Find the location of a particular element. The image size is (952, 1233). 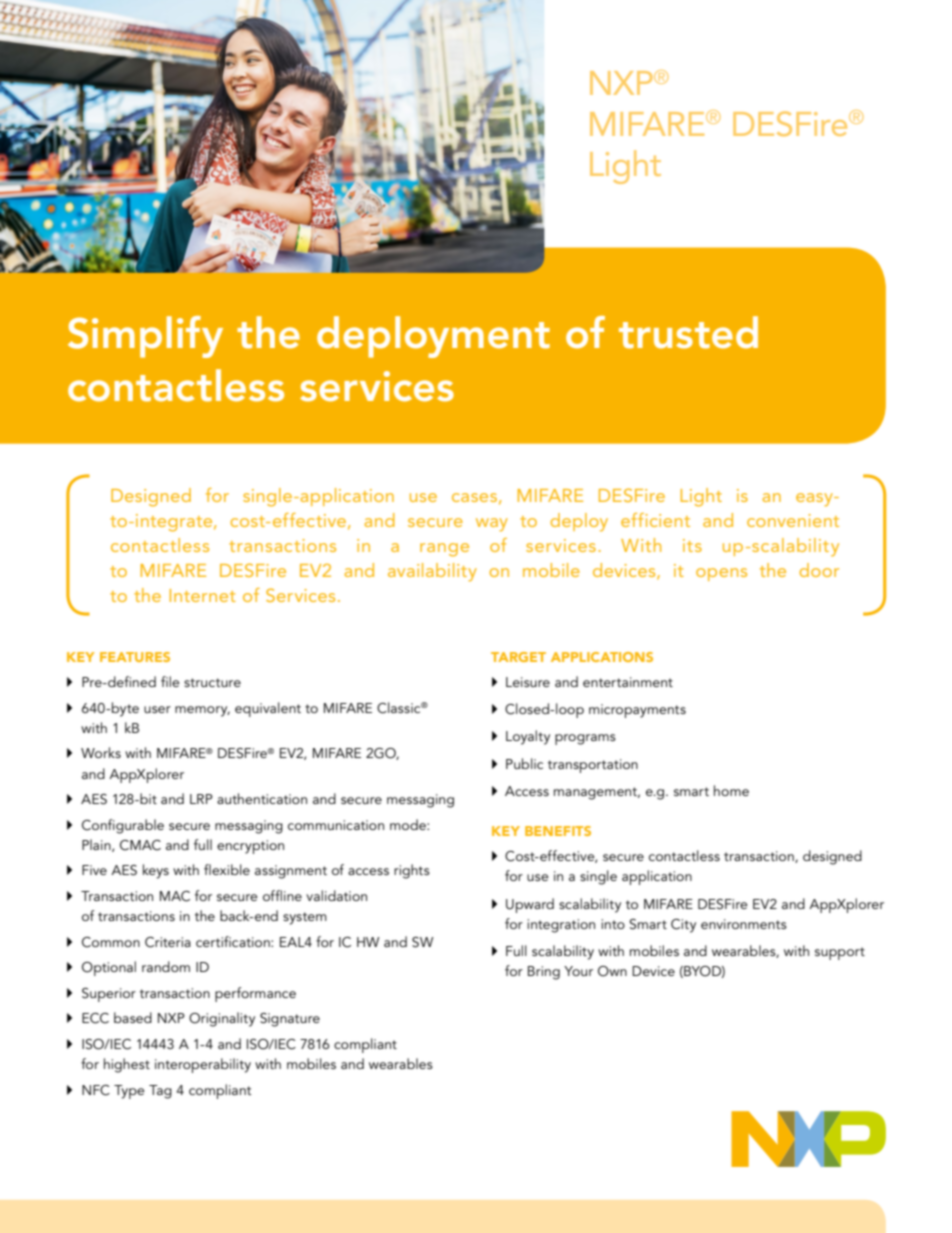

convenient is located at coordinates (793, 520).
